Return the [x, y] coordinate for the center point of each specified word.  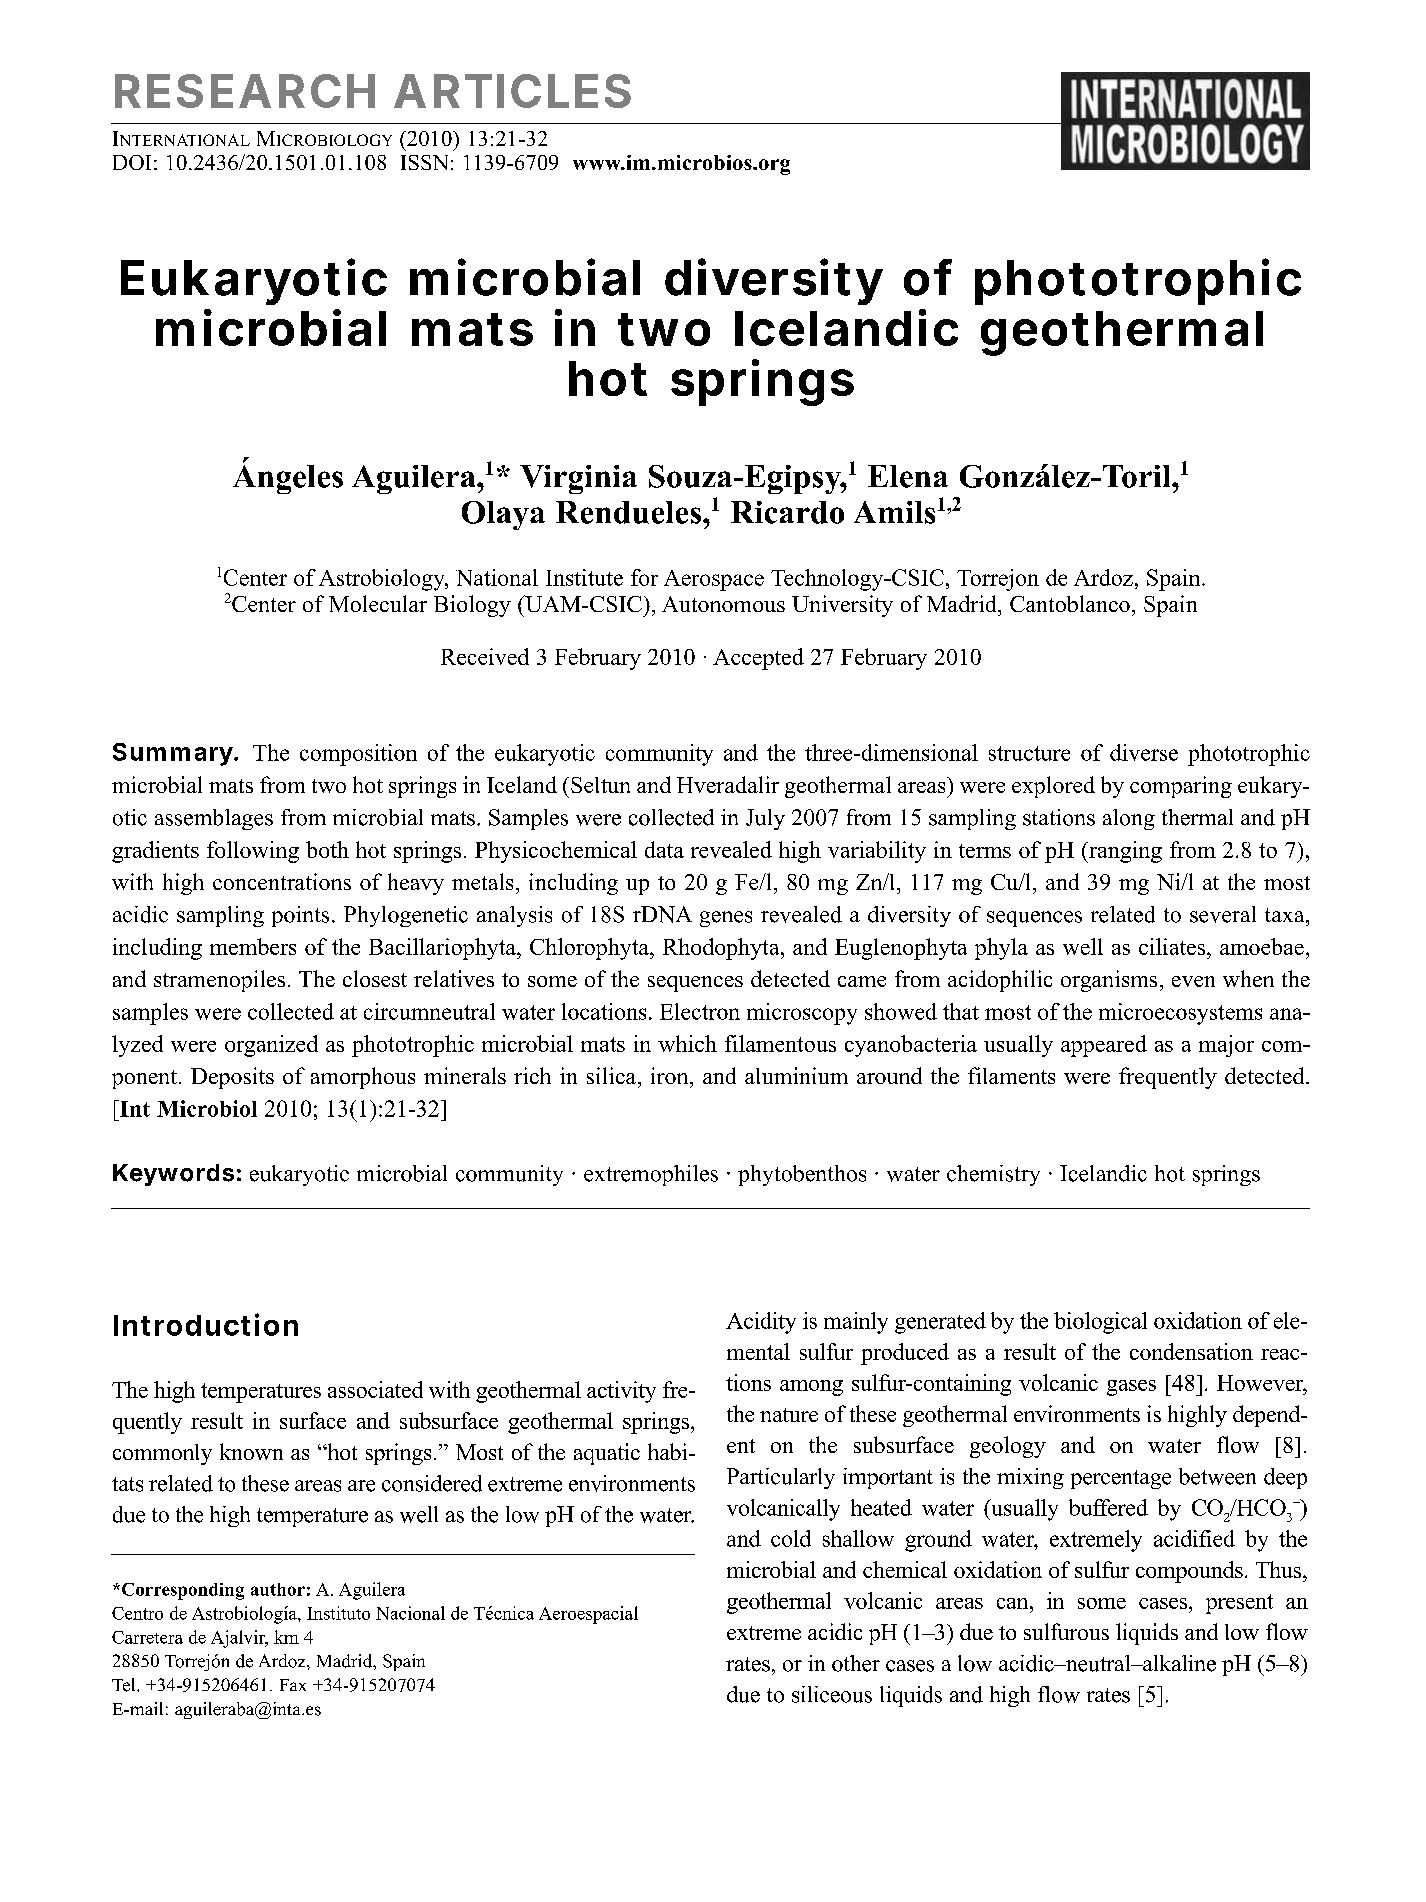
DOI [132, 162]
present [1239, 1604]
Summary [173, 754]
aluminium [796, 1075]
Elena [908, 476]
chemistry [993, 1175]
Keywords [173, 1175]
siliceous [832, 1694]
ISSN [424, 162]
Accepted [758, 659]
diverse [1144, 752]
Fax [293, 1685]
